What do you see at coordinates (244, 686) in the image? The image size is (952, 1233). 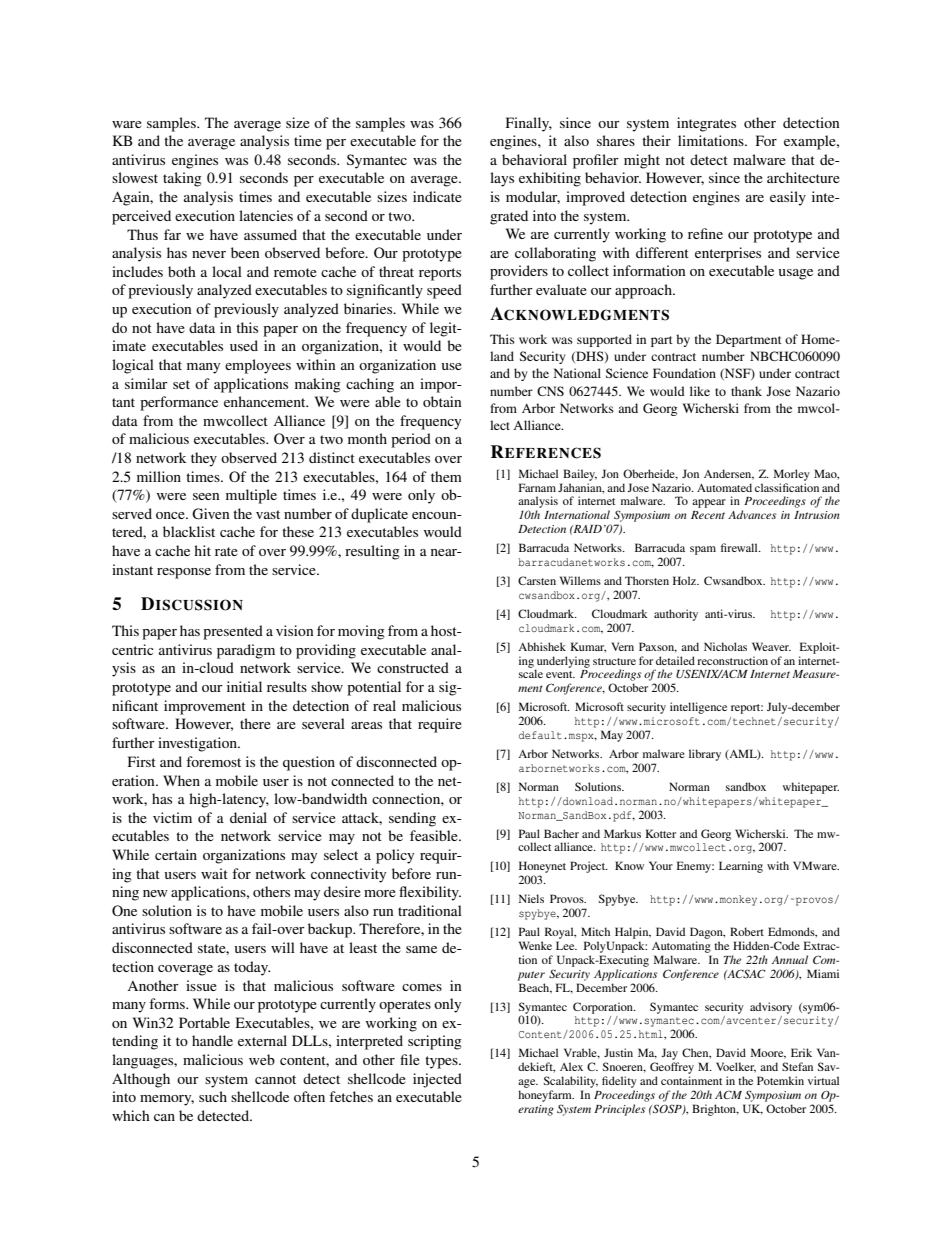 I see `initial` at bounding box center [244, 686].
